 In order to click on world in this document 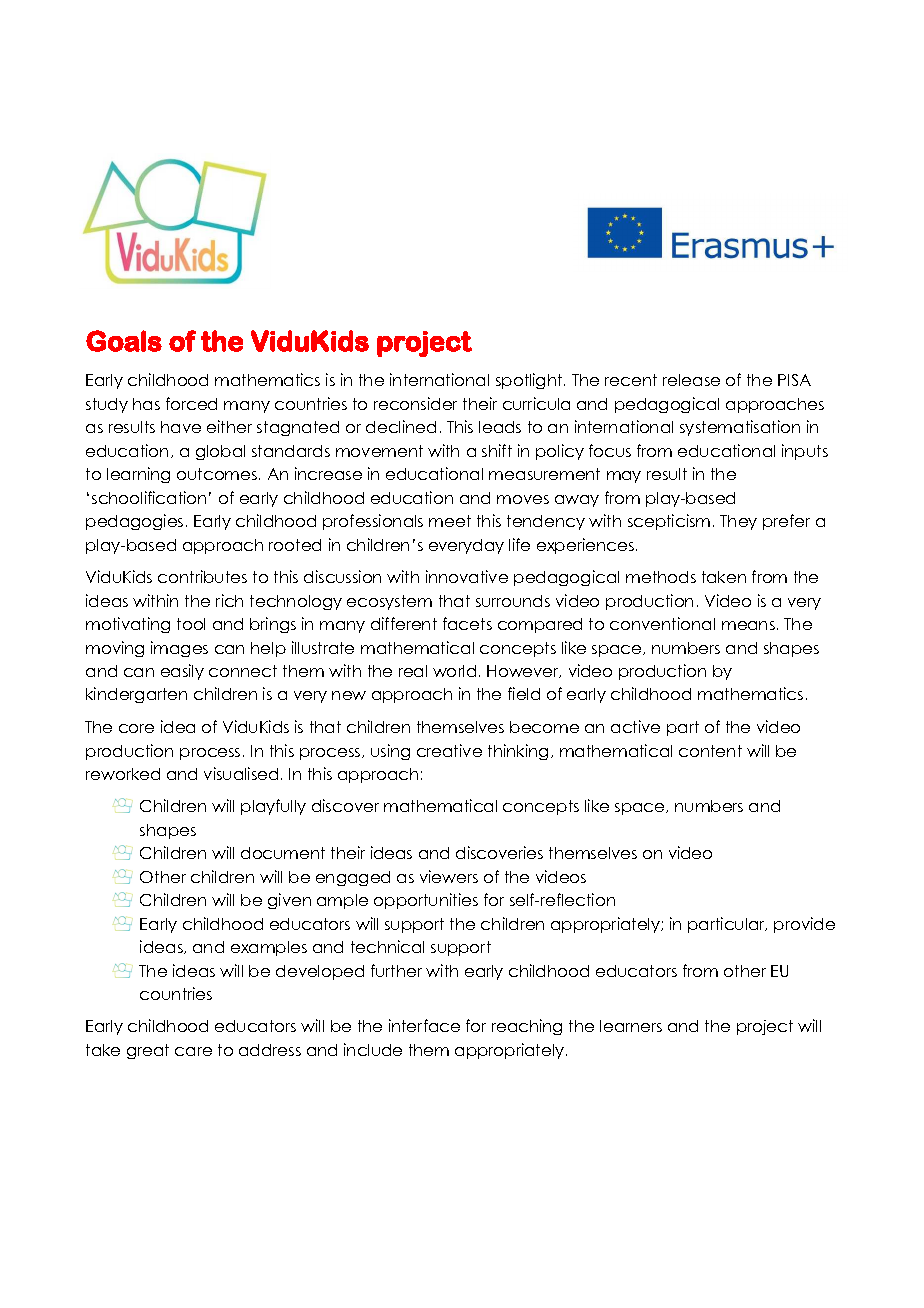, I will do `click(454, 671)`.
